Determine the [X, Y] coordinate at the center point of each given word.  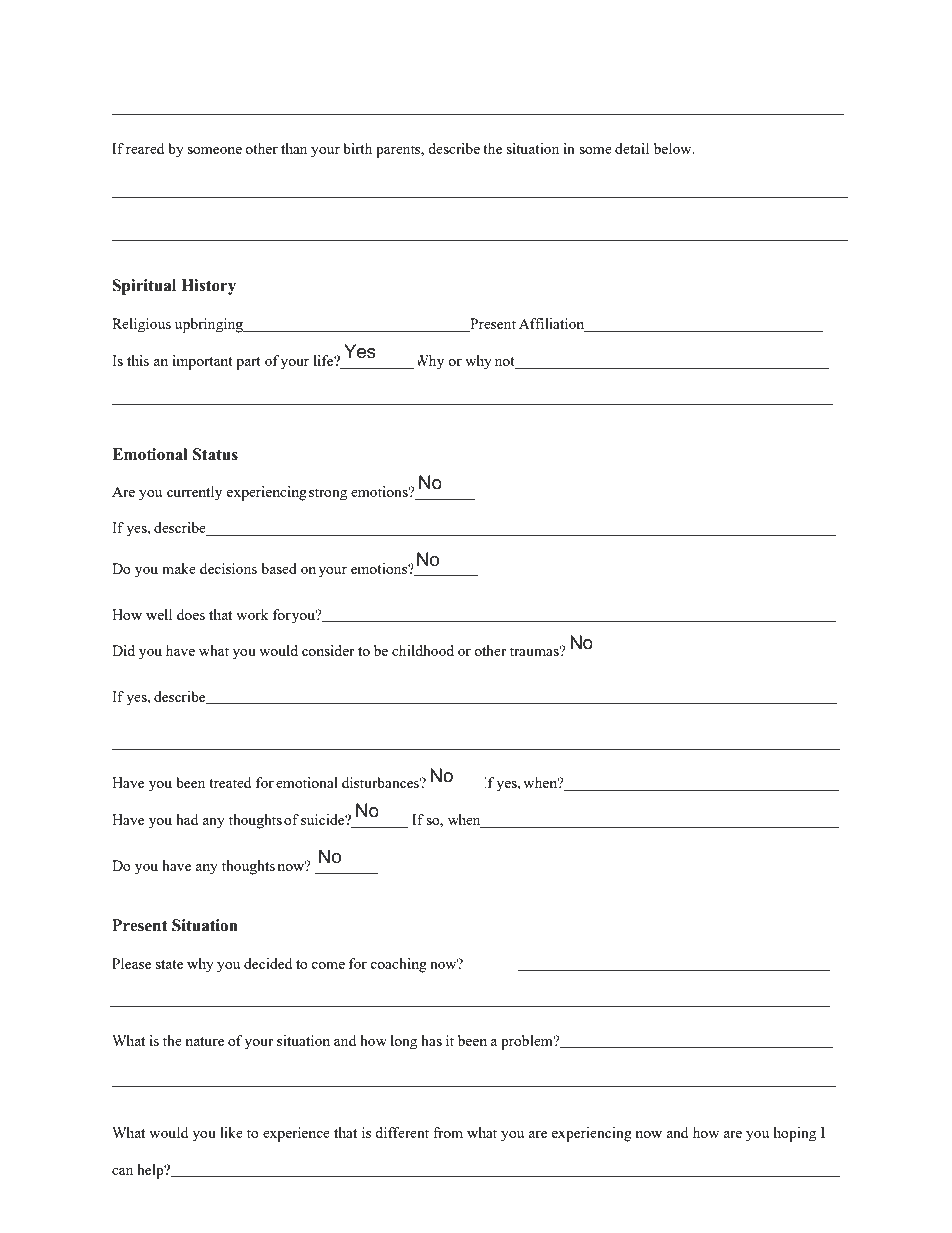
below [674, 148]
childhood [423, 650]
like [231, 1132]
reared [145, 148]
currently [194, 493]
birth [357, 148]
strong [328, 494]
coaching [398, 965]
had [187, 819]
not [506, 363]
